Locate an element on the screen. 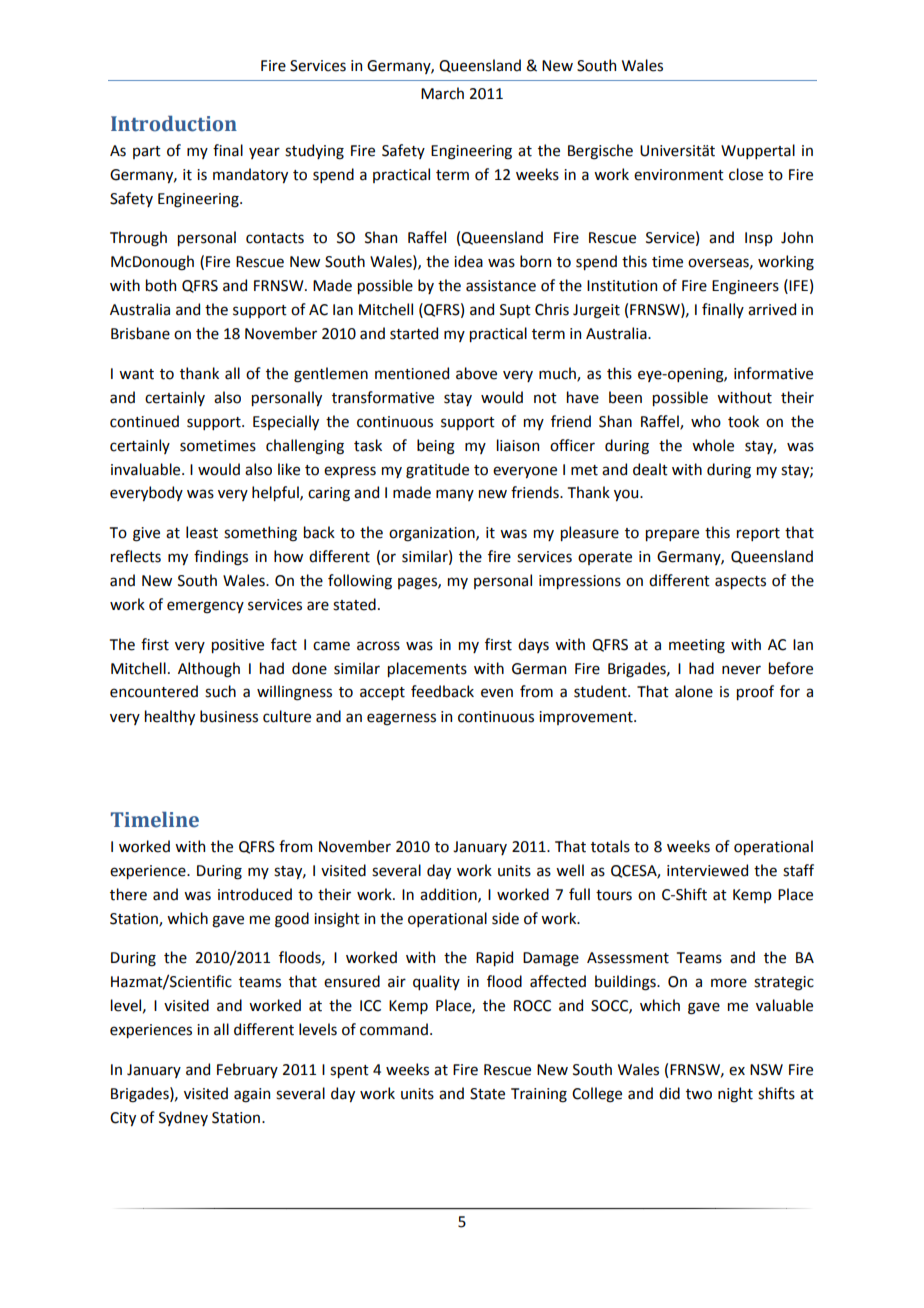 This screenshot has width=924, height=1308. March is located at coordinates (442, 93).
